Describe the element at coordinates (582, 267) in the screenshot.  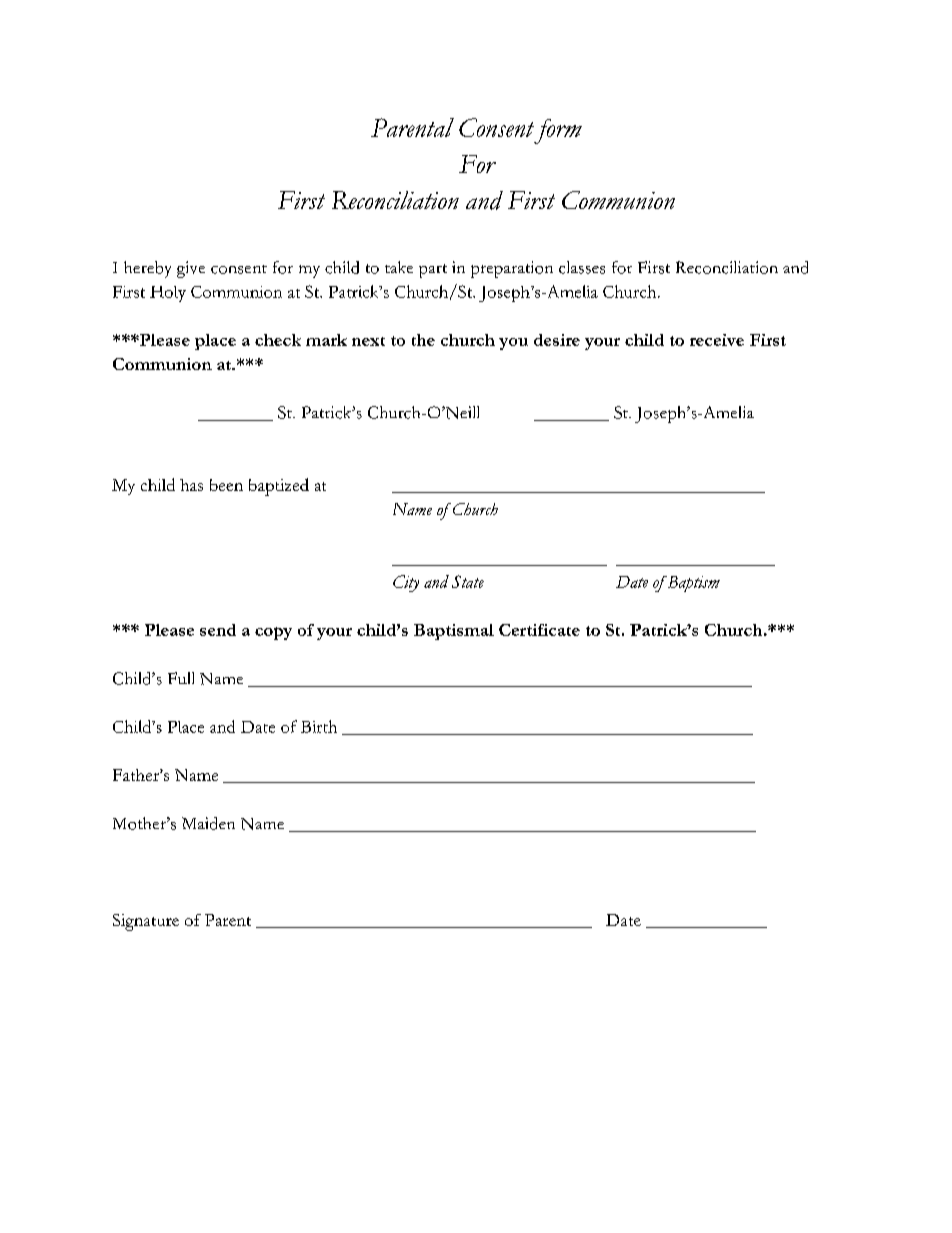
I see `classes` at that location.
